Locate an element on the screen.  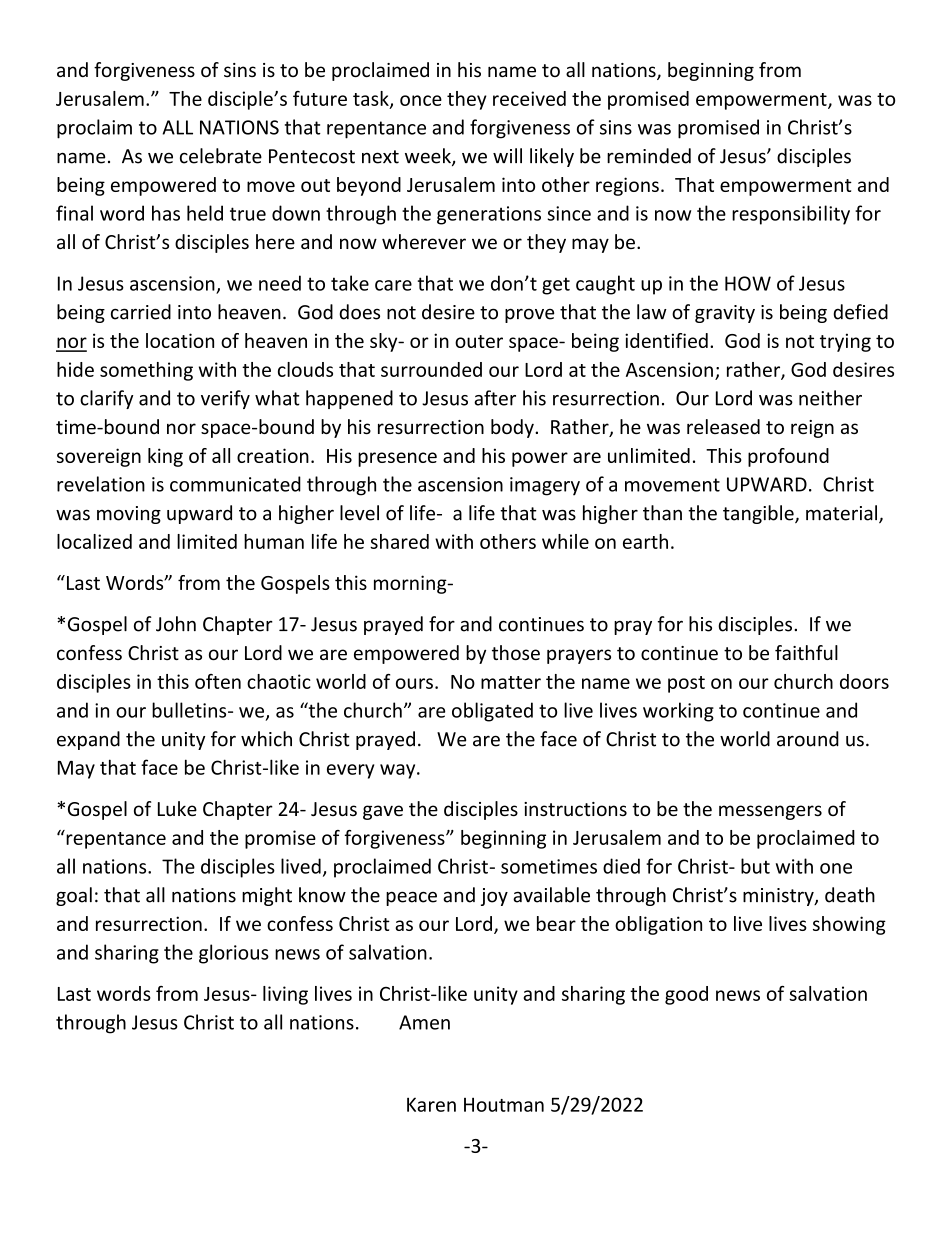
good is located at coordinates (686, 995).
